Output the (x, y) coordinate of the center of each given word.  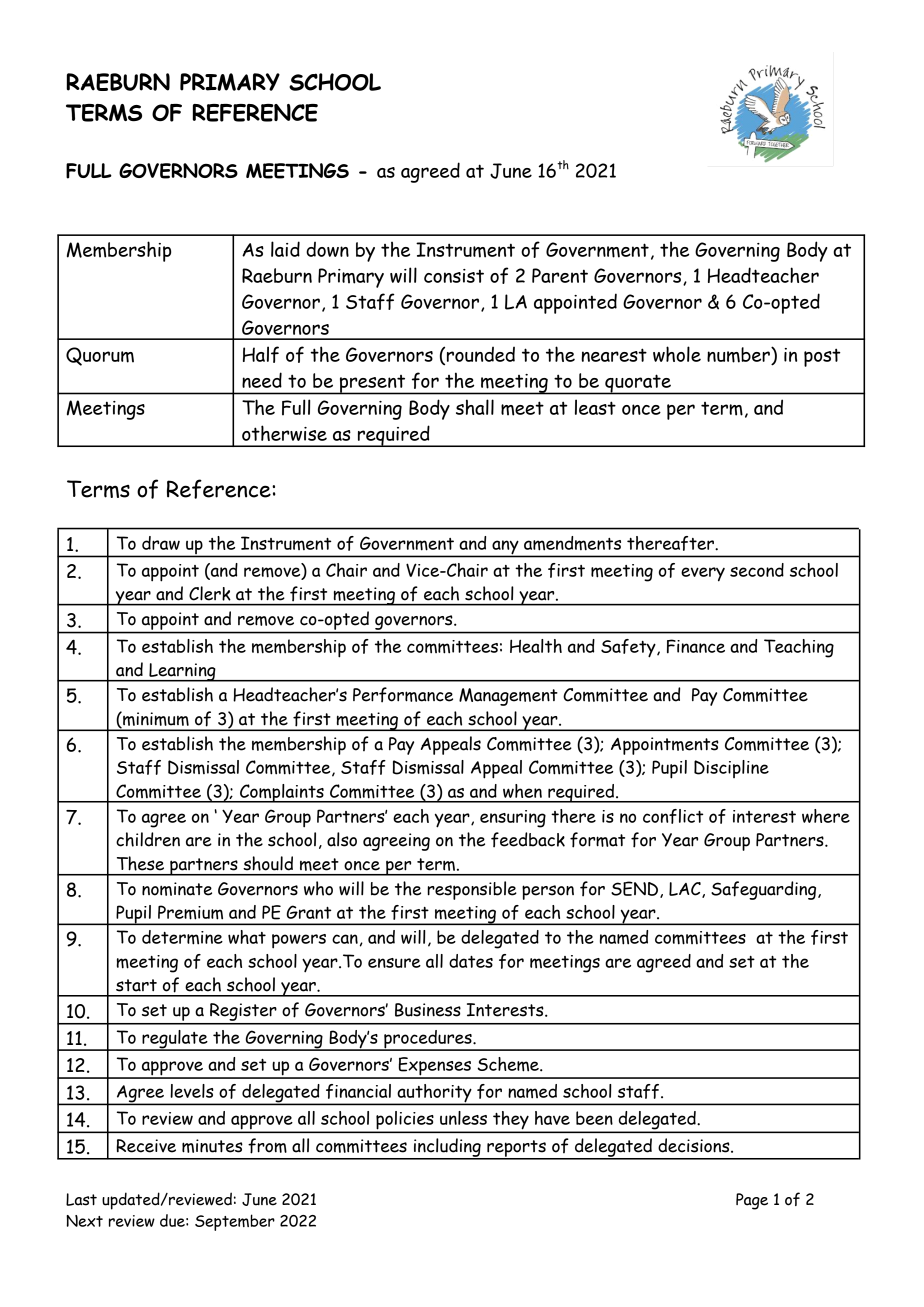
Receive (146, 1146)
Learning (182, 672)
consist (454, 276)
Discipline (731, 769)
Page (752, 1201)
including (447, 1148)
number (739, 356)
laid (285, 249)
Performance (403, 695)
